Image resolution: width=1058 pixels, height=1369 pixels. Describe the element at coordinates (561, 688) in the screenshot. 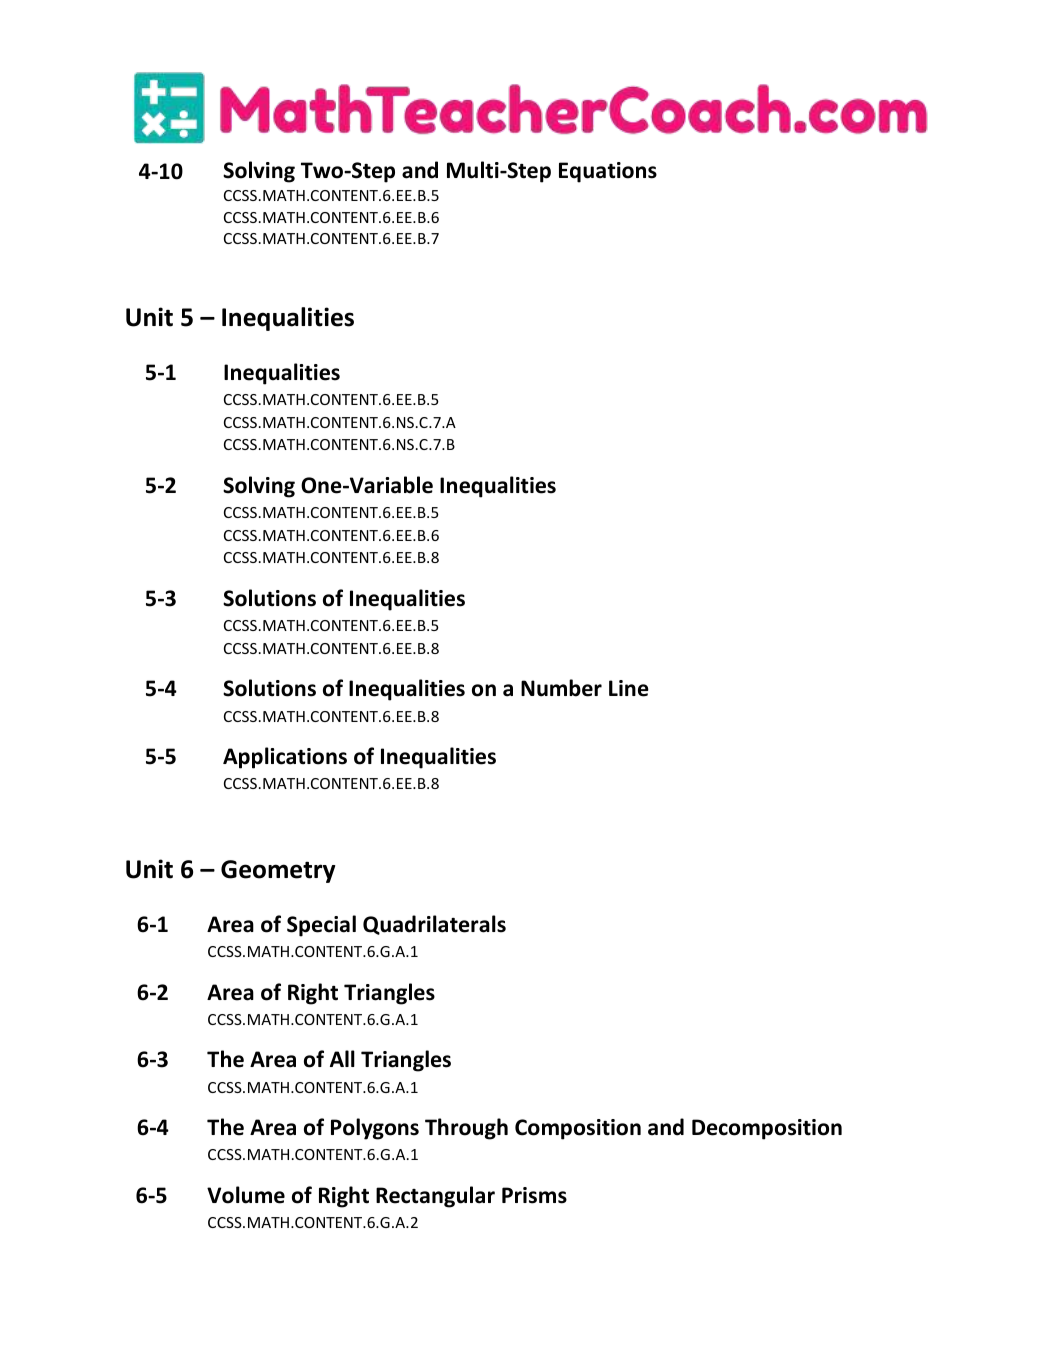

I see `Number` at that location.
